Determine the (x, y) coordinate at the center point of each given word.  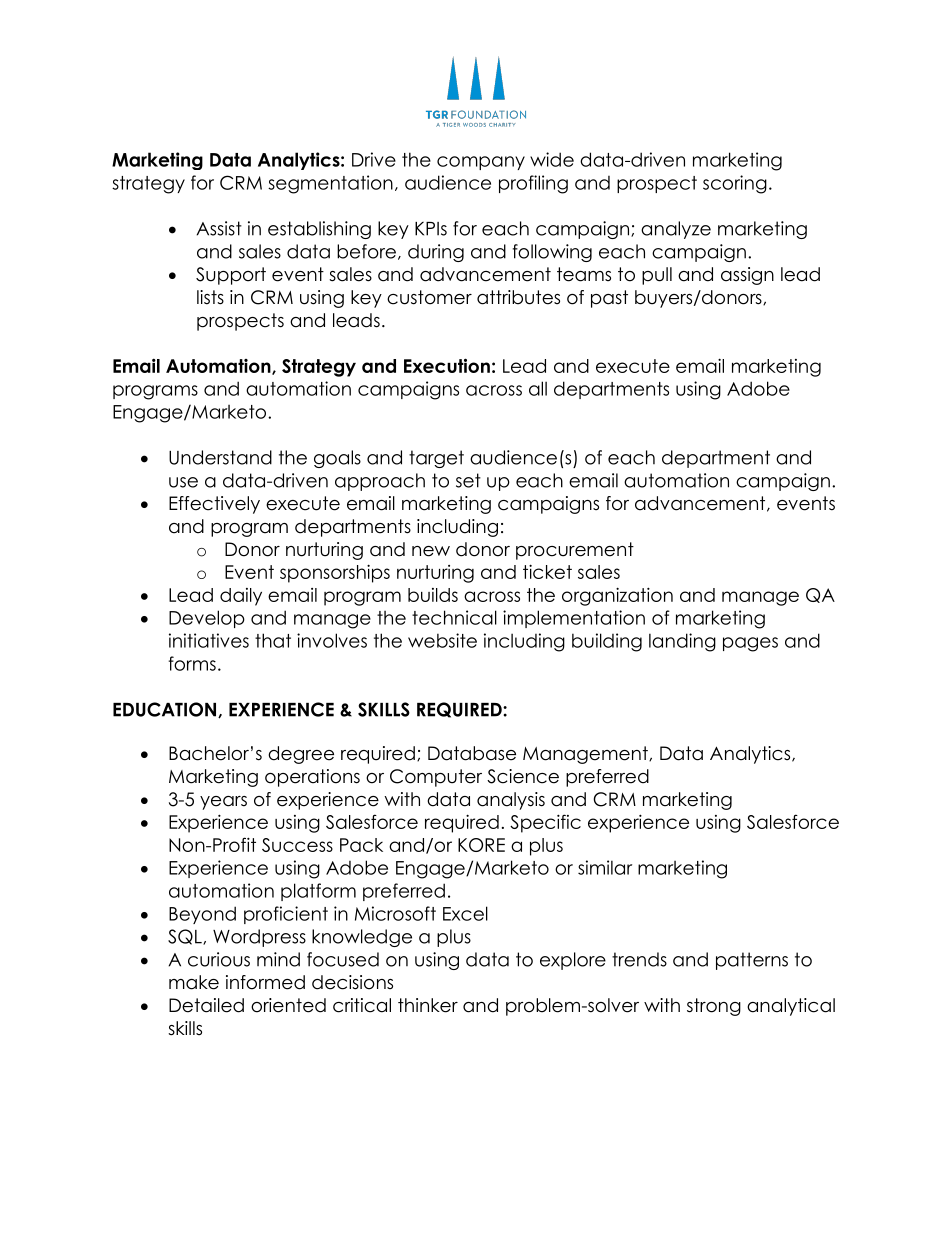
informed (265, 982)
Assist (219, 228)
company (481, 163)
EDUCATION (166, 710)
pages (750, 644)
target (436, 459)
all (538, 388)
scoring (735, 184)
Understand (220, 457)
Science (523, 776)
